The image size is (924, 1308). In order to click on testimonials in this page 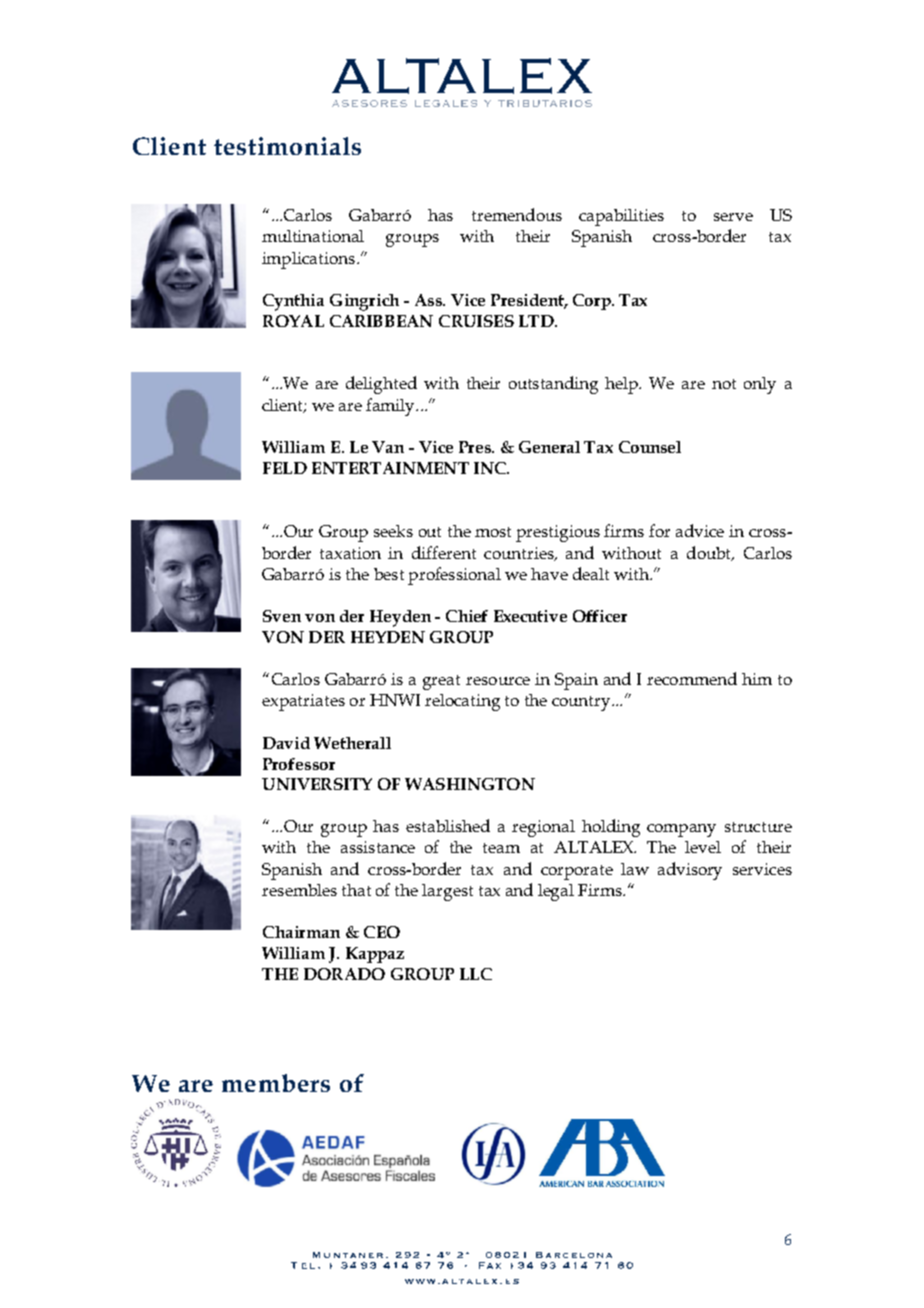, I will do `click(287, 146)`.
